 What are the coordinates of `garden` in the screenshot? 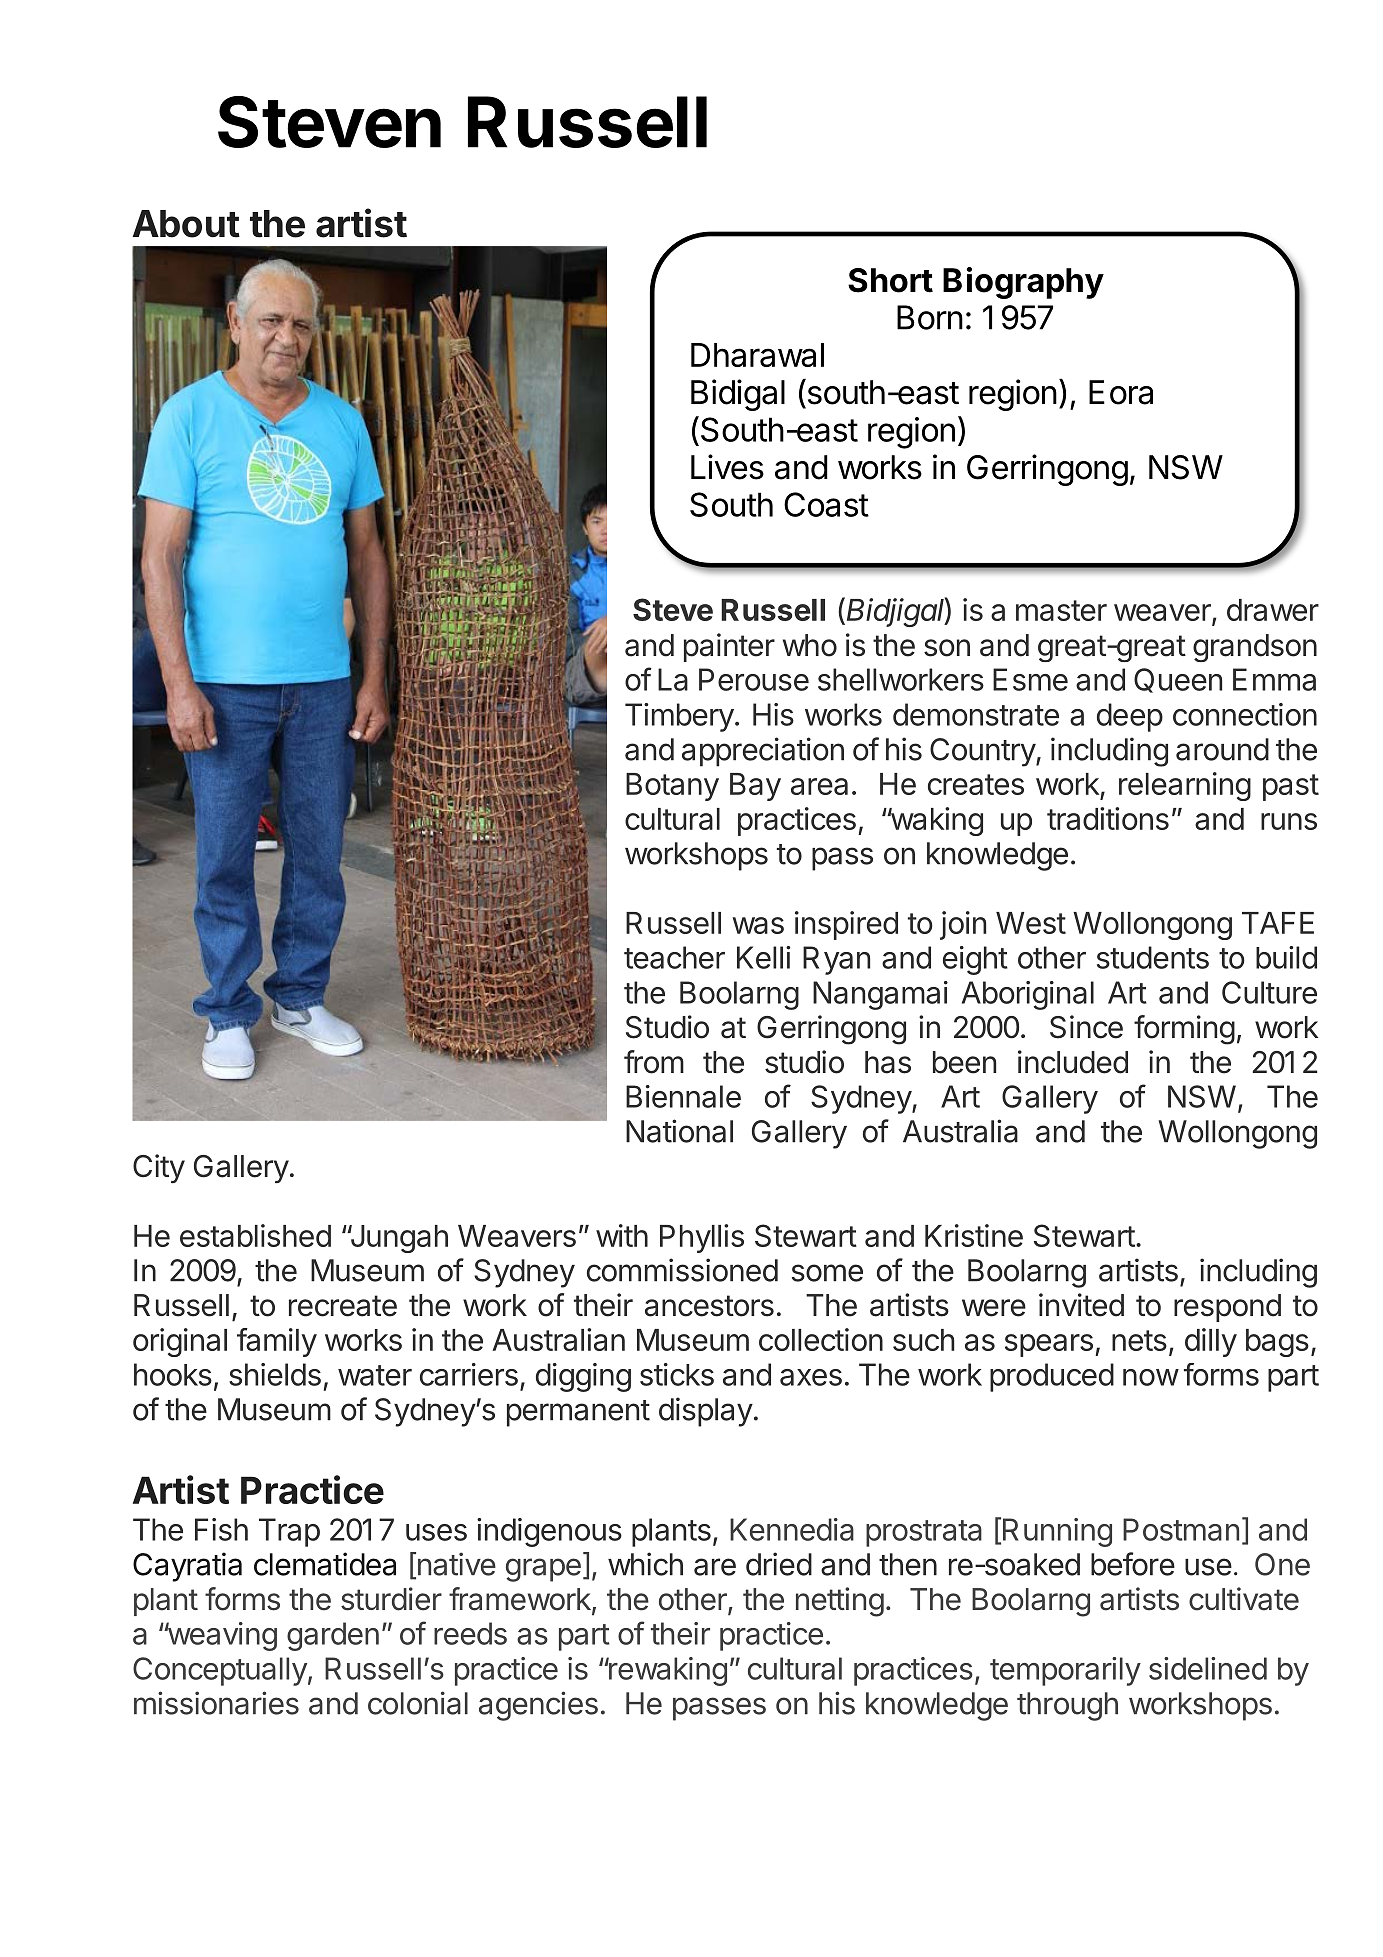 It's located at (333, 1636).
